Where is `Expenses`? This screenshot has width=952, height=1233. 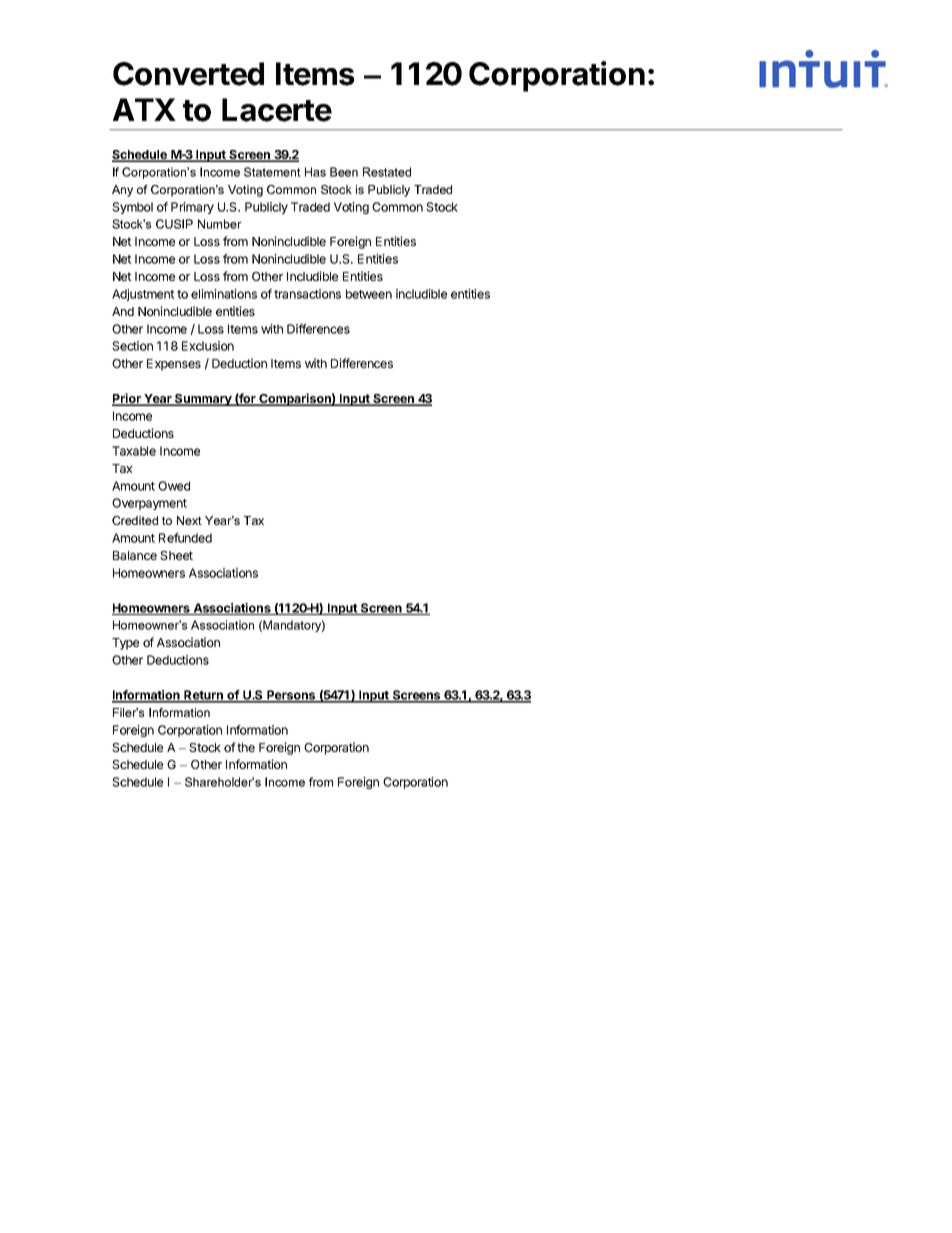 Expenses is located at coordinates (174, 365).
